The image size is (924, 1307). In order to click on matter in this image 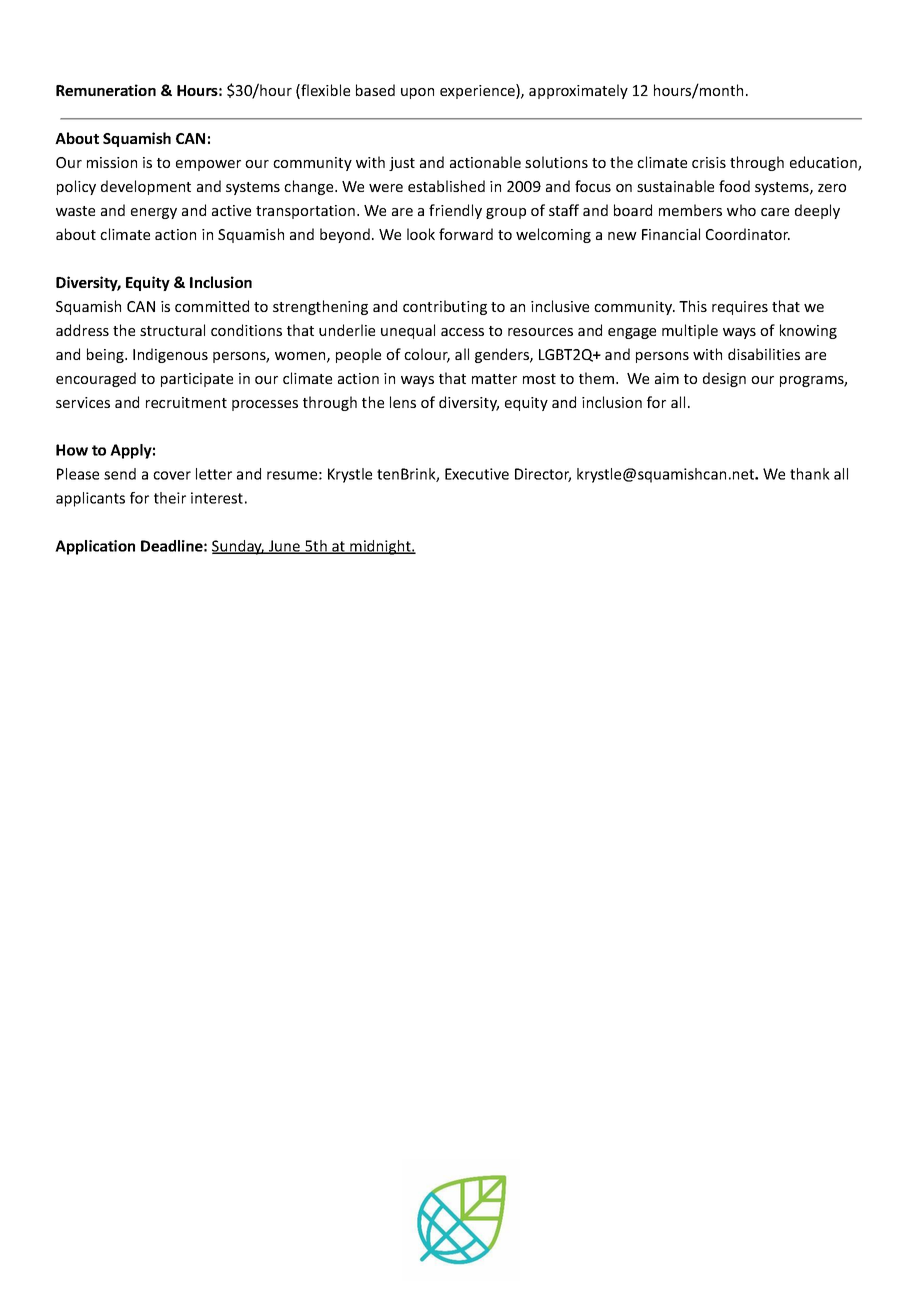, I will do `click(494, 379)`.
